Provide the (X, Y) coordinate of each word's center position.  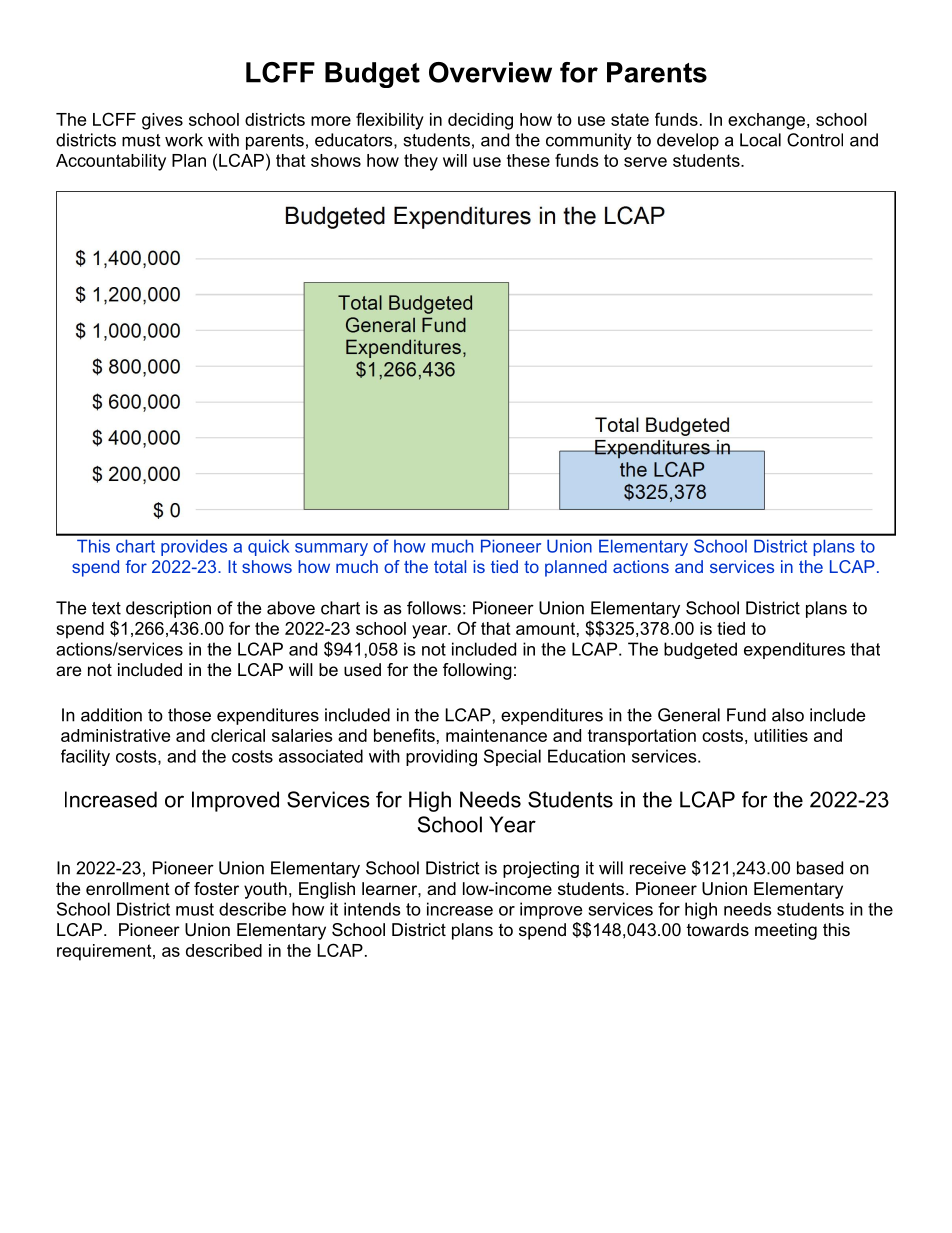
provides (194, 548)
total (450, 566)
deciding (480, 121)
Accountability (111, 162)
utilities (781, 735)
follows (434, 608)
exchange (766, 121)
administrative (115, 735)
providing (441, 758)
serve (645, 162)
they (421, 162)
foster (216, 888)
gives (162, 121)
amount (545, 628)
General (689, 715)
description (168, 609)
